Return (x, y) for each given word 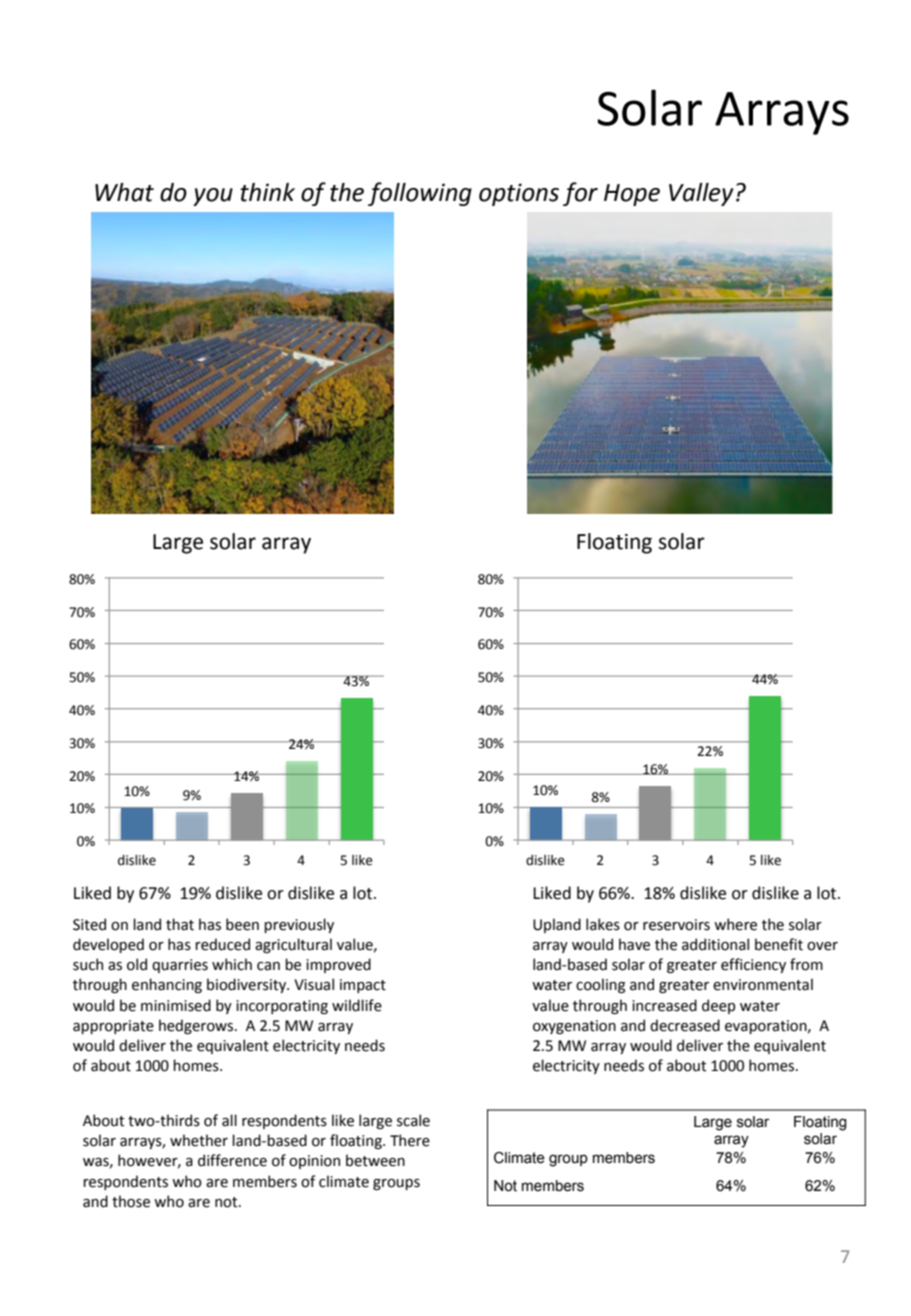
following (420, 194)
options (519, 194)
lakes (603, 924)
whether (199, 1140)
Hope (632, 195)
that (180, 924)
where (735, 924)
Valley (701, 194)
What (124, 192)
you (213, 197)
